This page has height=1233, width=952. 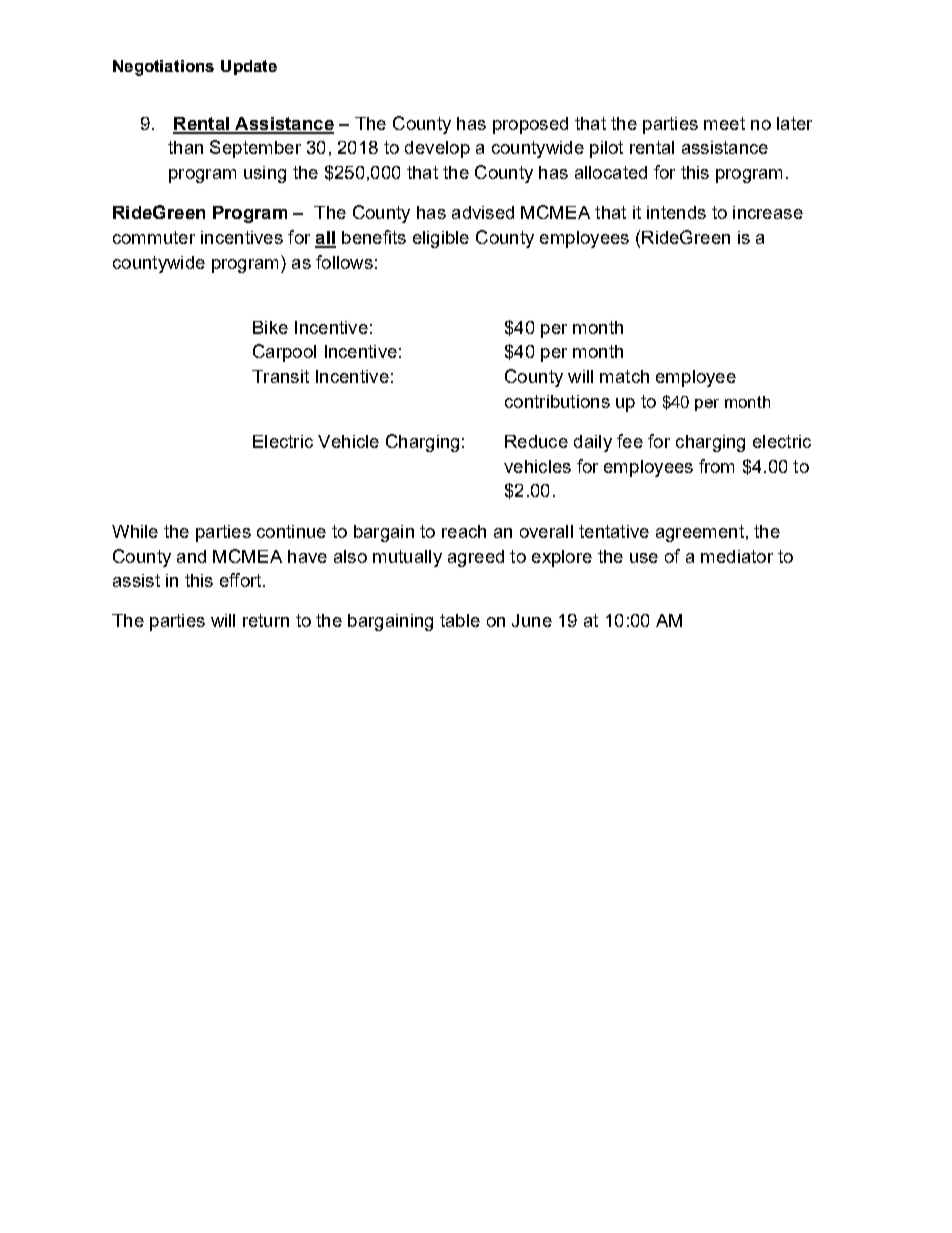 What do you see at coordinates (249, 67) in the page?
I see `Update` at bounding box center [249, 67].
